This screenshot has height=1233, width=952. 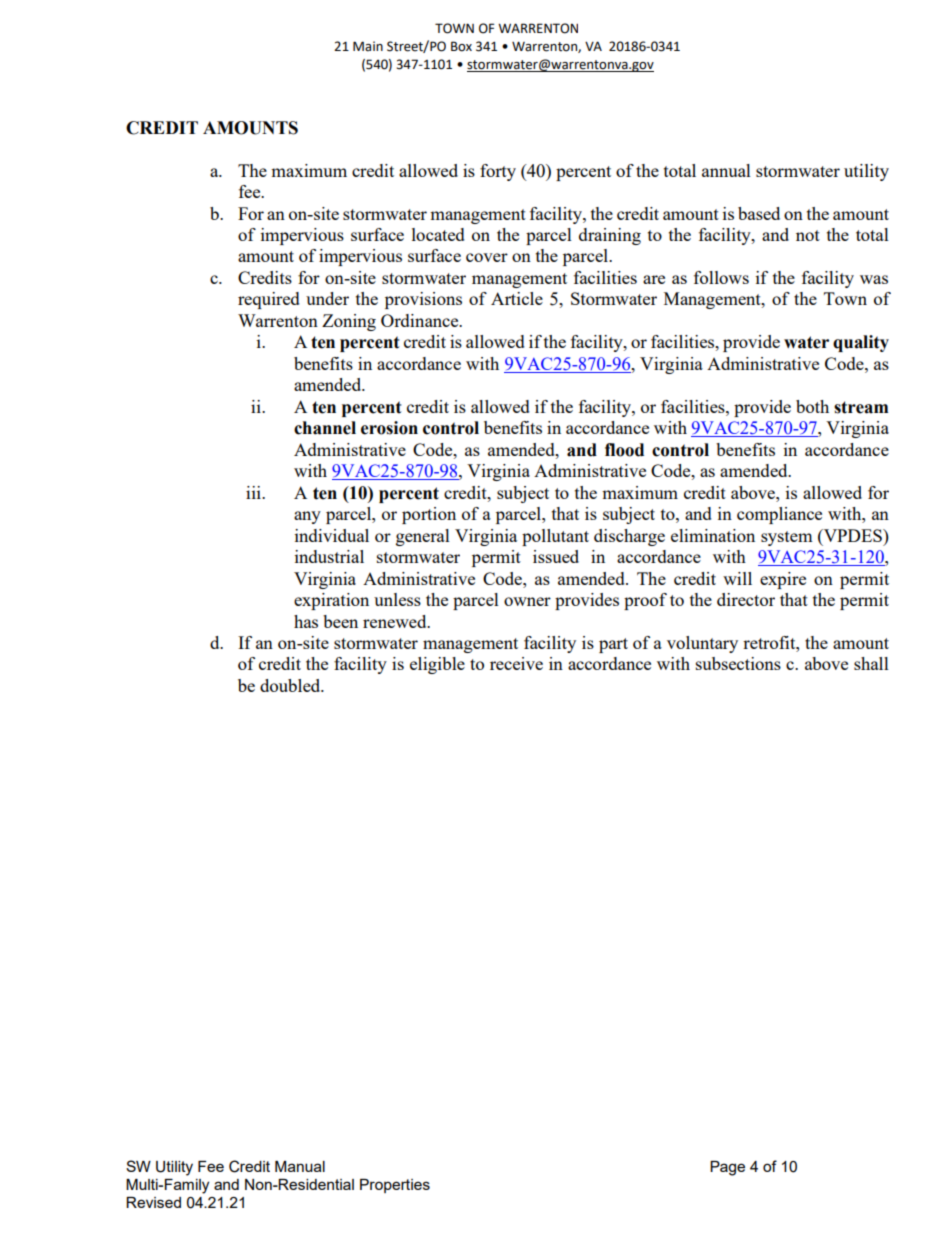 What do you see at coordinates (527, 601) in the screenshot?
I see `owner` at bounding box center [527, 601].
